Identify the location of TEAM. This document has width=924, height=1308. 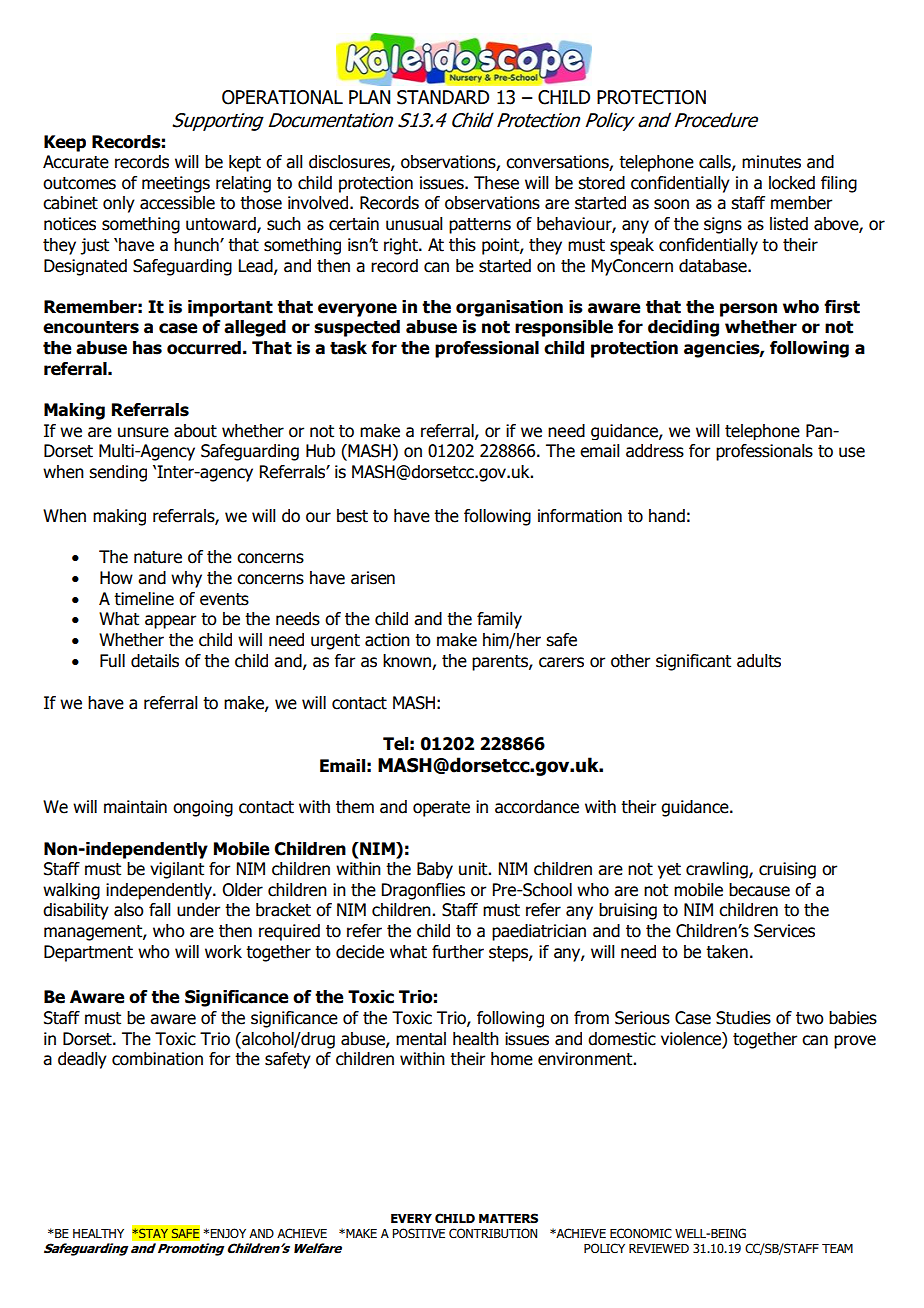
(837, 1248).
